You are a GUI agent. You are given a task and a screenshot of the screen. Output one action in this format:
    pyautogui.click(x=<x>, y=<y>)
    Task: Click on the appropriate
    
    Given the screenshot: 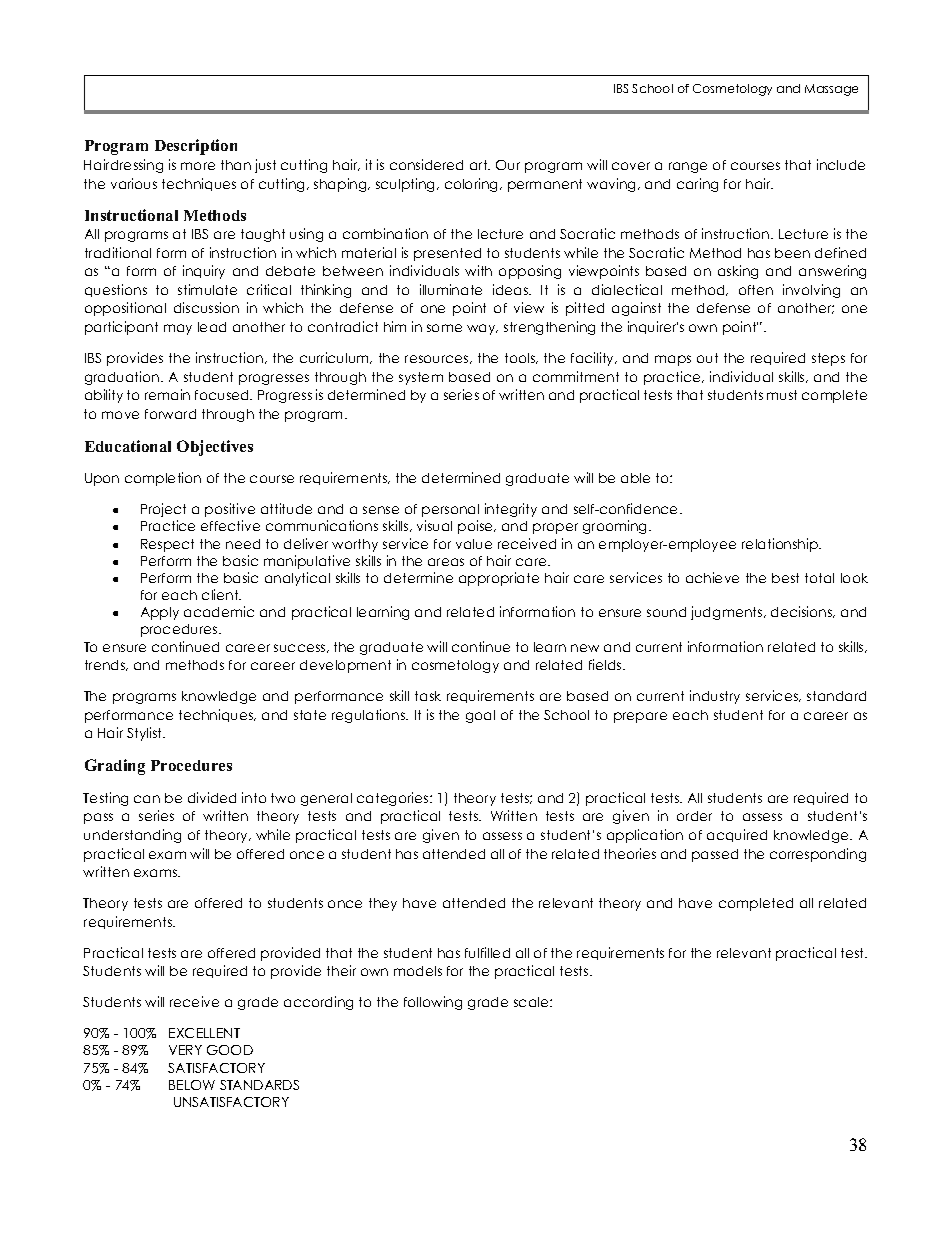 What is the action you would take?
    pyautogui.click(x=499, y=579)
